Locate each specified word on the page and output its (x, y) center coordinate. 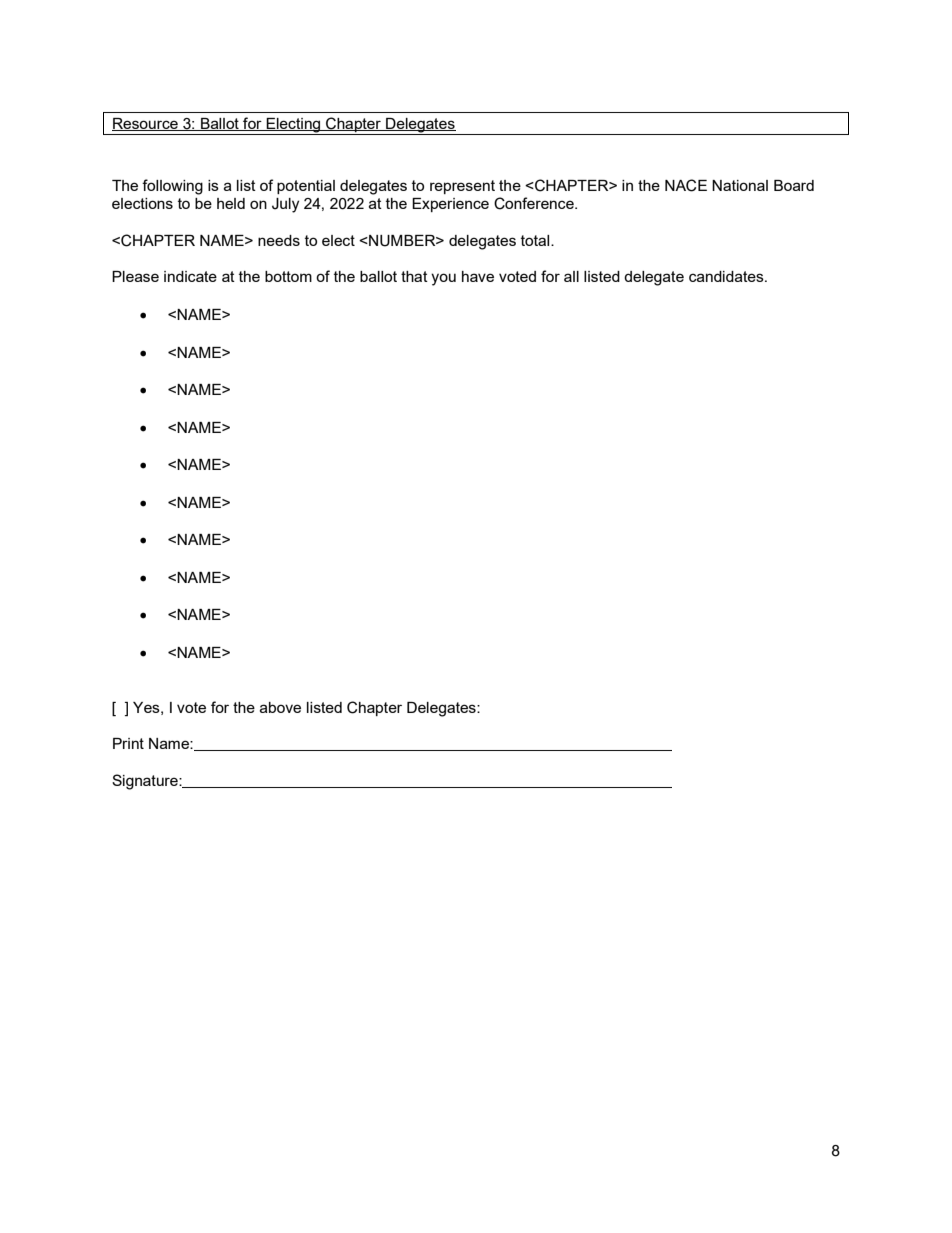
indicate (190, 276)
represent (462, 187)
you (443, 279)
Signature (146, 782)
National (740, 185)
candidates (727, 276)
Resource (146, 124)
